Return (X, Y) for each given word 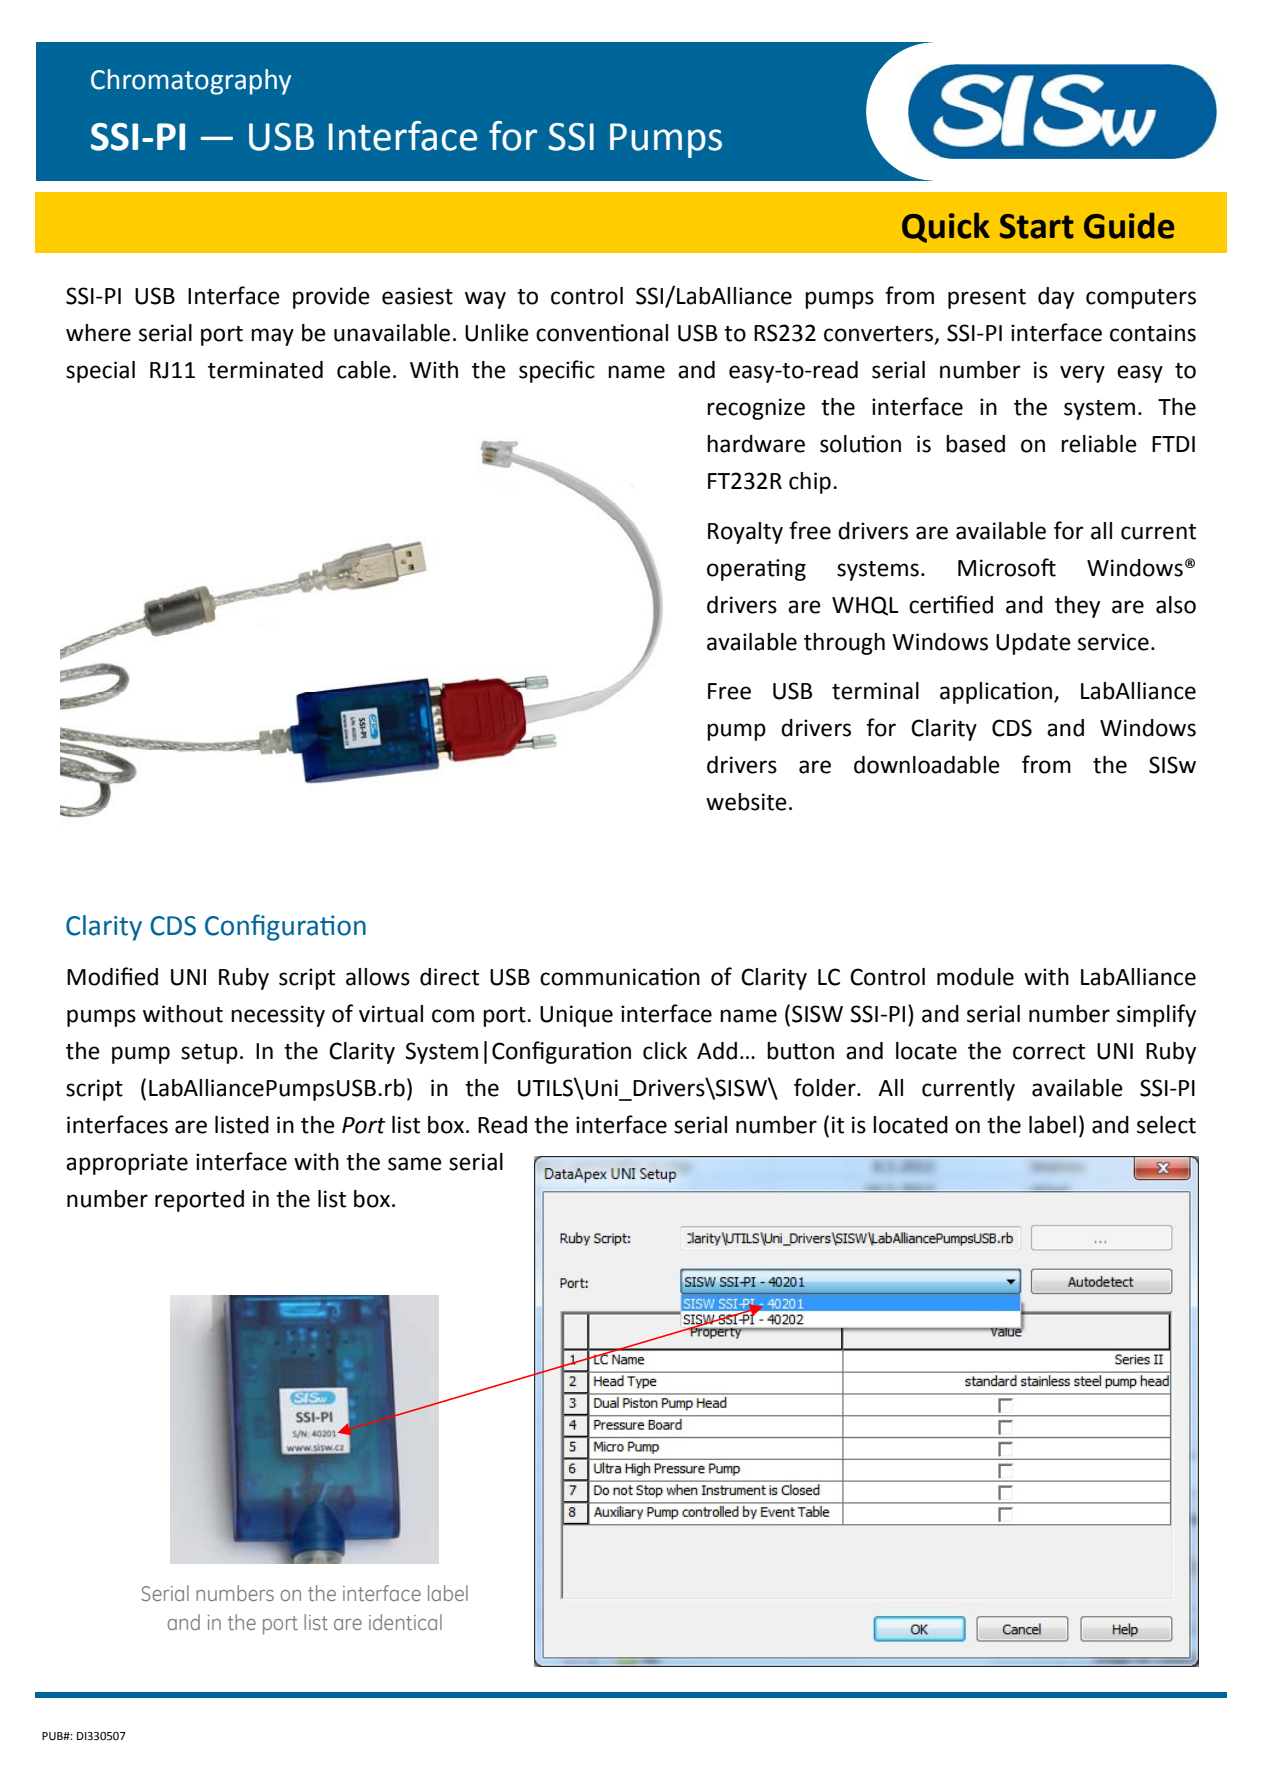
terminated (265, 370)
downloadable (927, 765)
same (415, 1164)
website (746, 802)
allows (378, 977)
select (1166, 1125)
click (665, 1051)
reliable (1099, 444)
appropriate (127, 1164)
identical (405, 1622)
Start (1037, 226)
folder (826, 1087)
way (485, 300)
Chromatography (191, 82)
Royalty (745, 533)
